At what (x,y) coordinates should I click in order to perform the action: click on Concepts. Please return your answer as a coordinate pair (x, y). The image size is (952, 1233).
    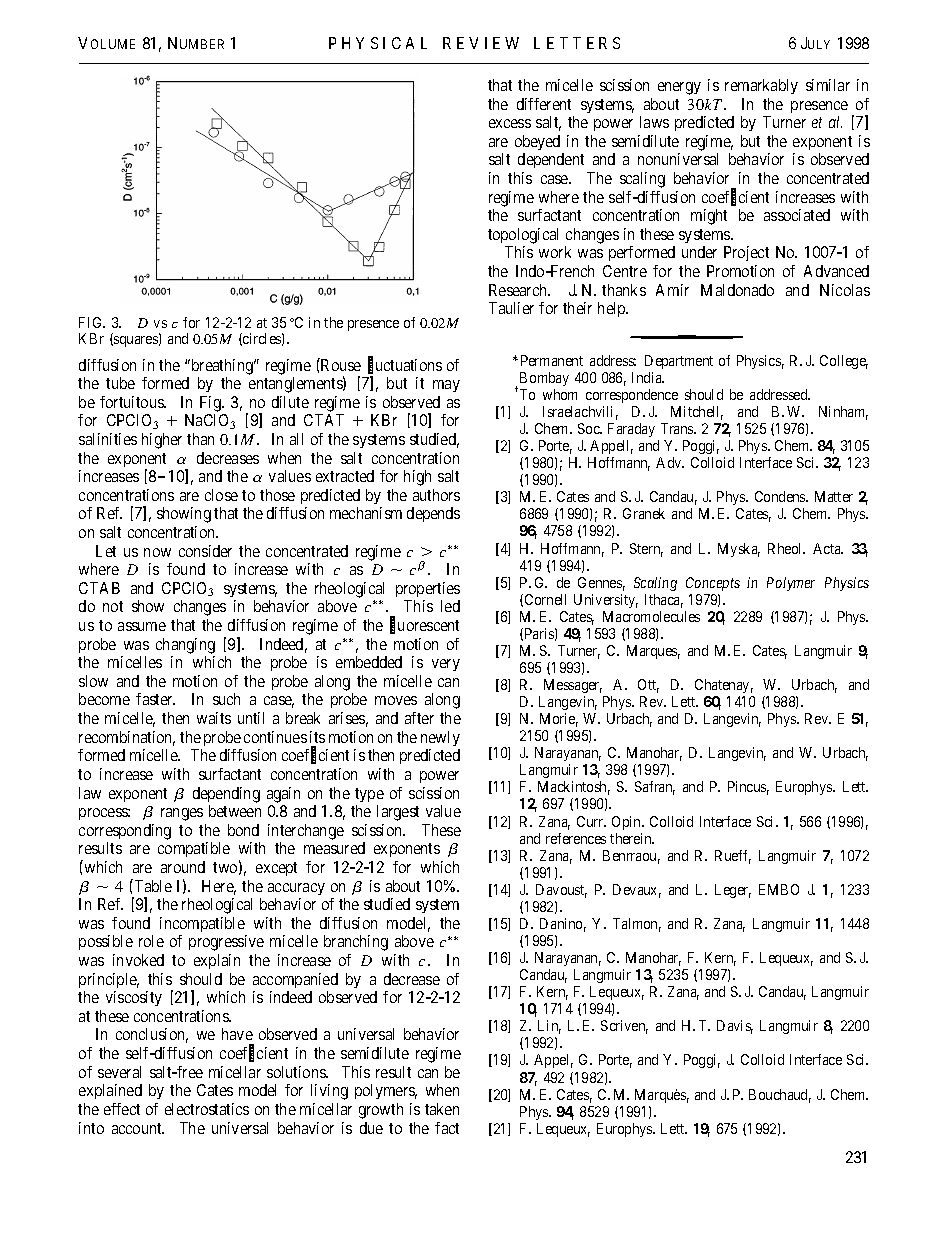
    Looking at the image, I should click on (713, 584).
